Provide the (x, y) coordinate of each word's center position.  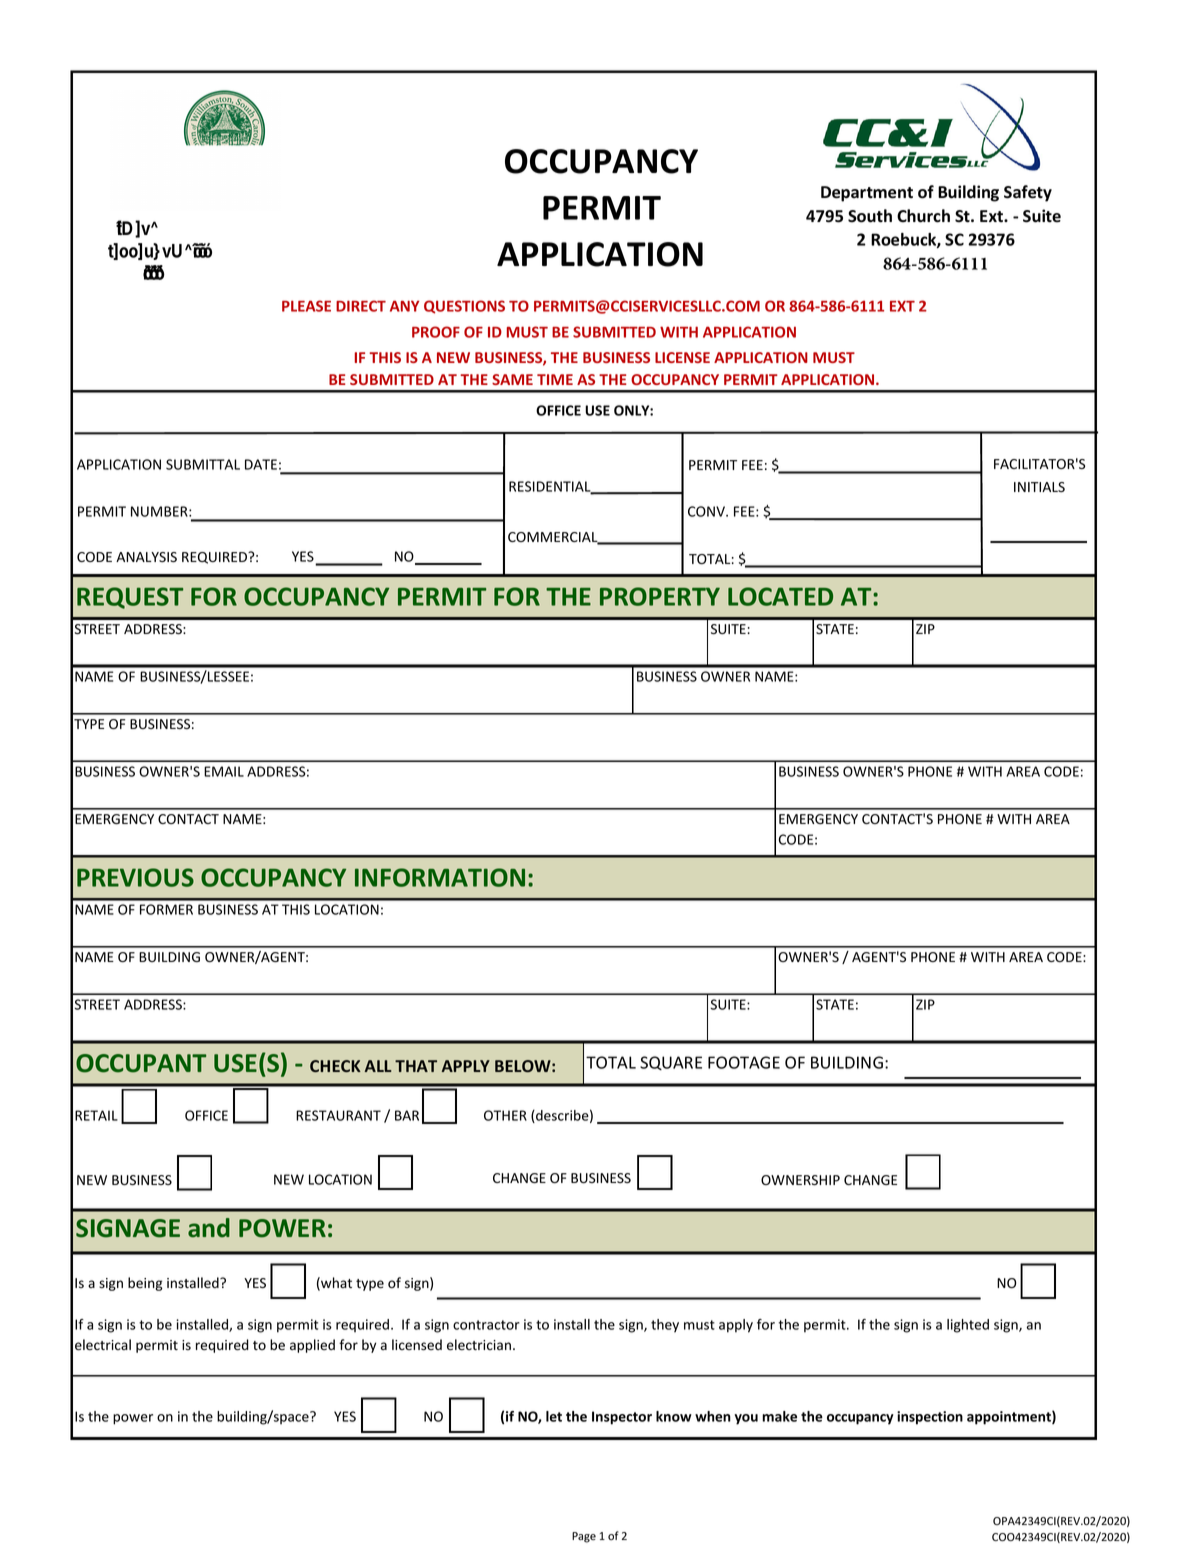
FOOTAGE (744, 1062)
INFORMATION (440, 877)
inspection (930, 1418)
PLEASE (306, 306)
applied (312, 1346)
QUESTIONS (464, 307)
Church (923, 216)
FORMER (166, 909)
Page (584, 1537)
